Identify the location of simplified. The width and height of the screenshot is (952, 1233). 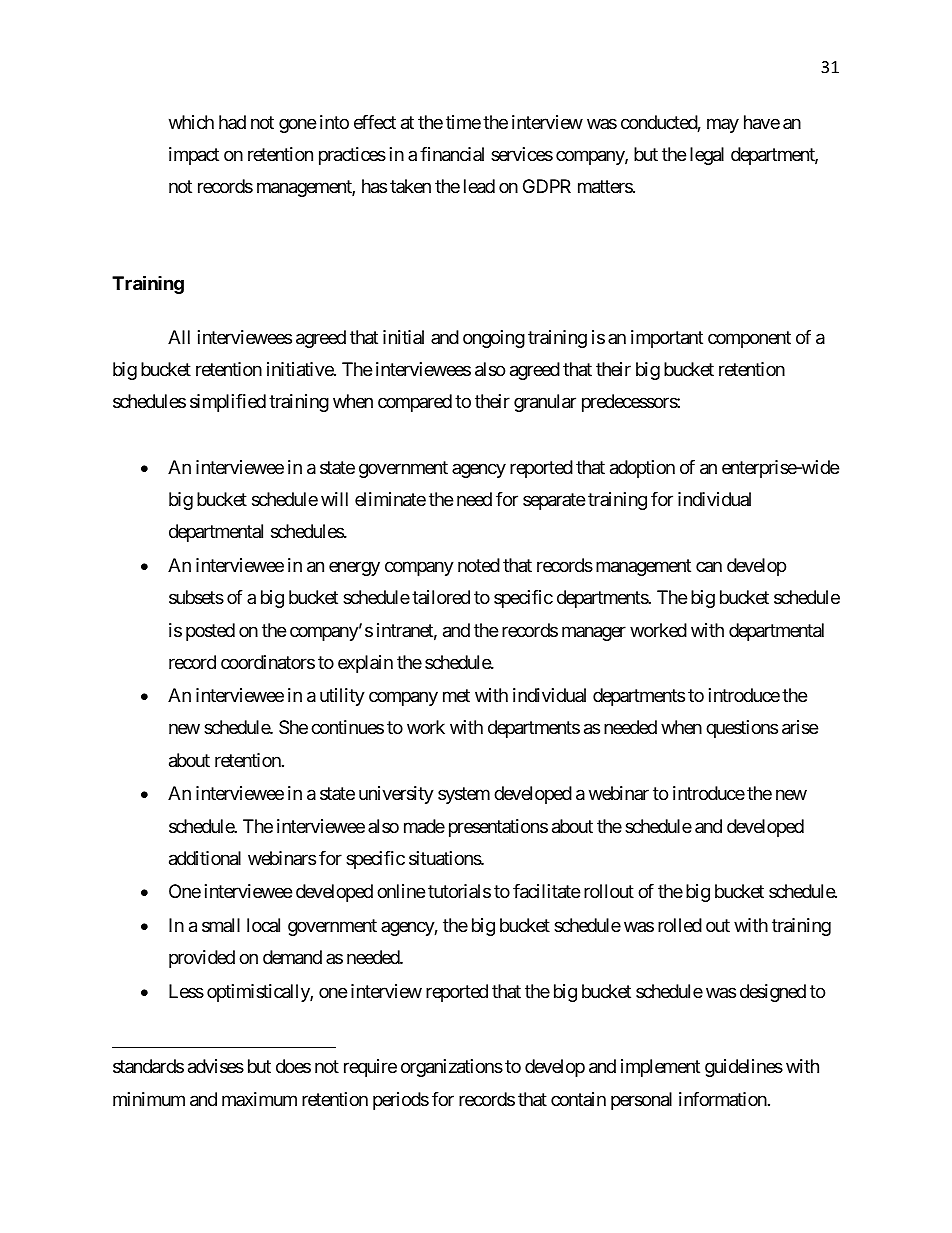
(228, 403).
